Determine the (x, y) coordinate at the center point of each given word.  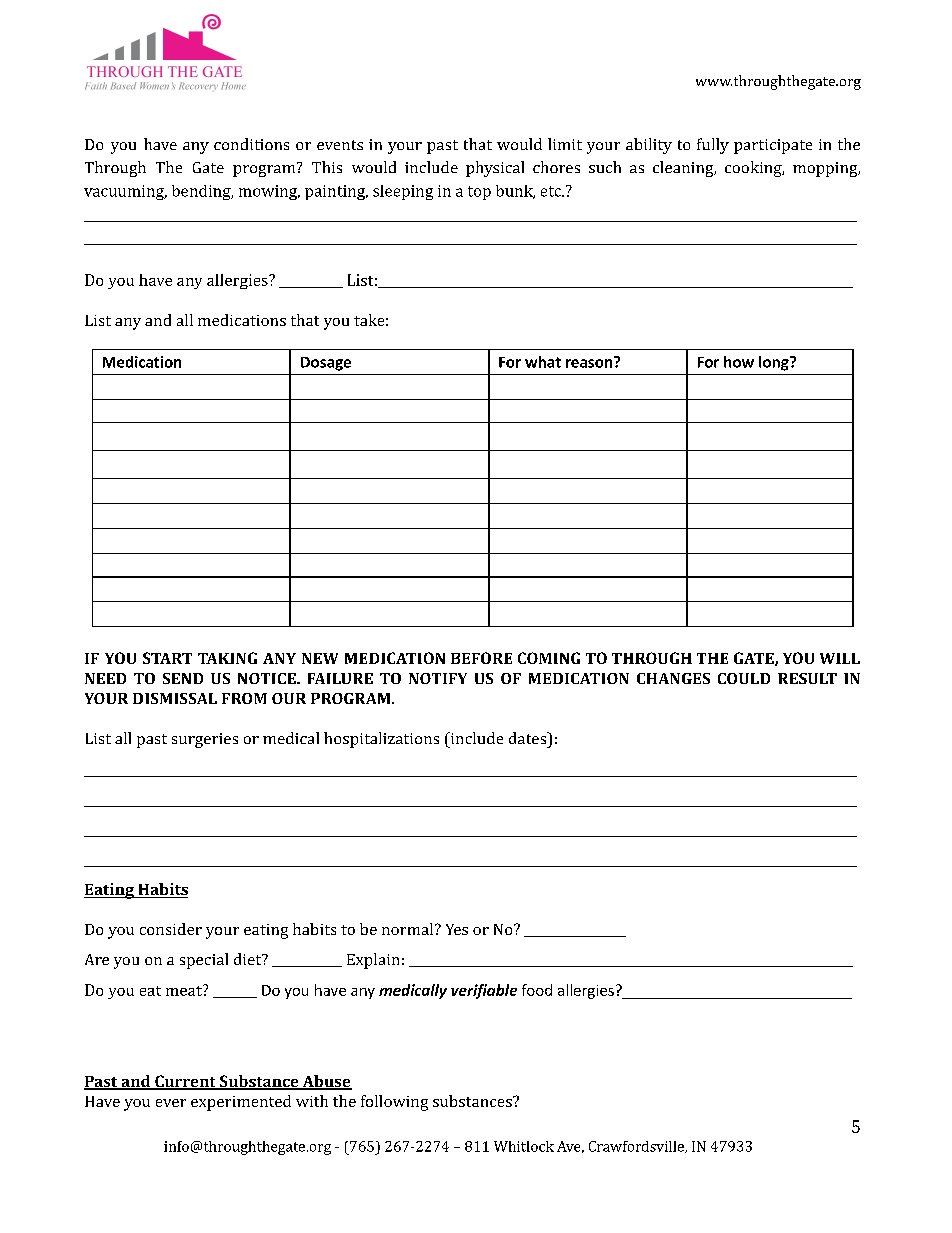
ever (171, 1103)
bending (202, 192)
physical (495, 169)
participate (773, 146)
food (537, 990)
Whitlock (524, 1146)
